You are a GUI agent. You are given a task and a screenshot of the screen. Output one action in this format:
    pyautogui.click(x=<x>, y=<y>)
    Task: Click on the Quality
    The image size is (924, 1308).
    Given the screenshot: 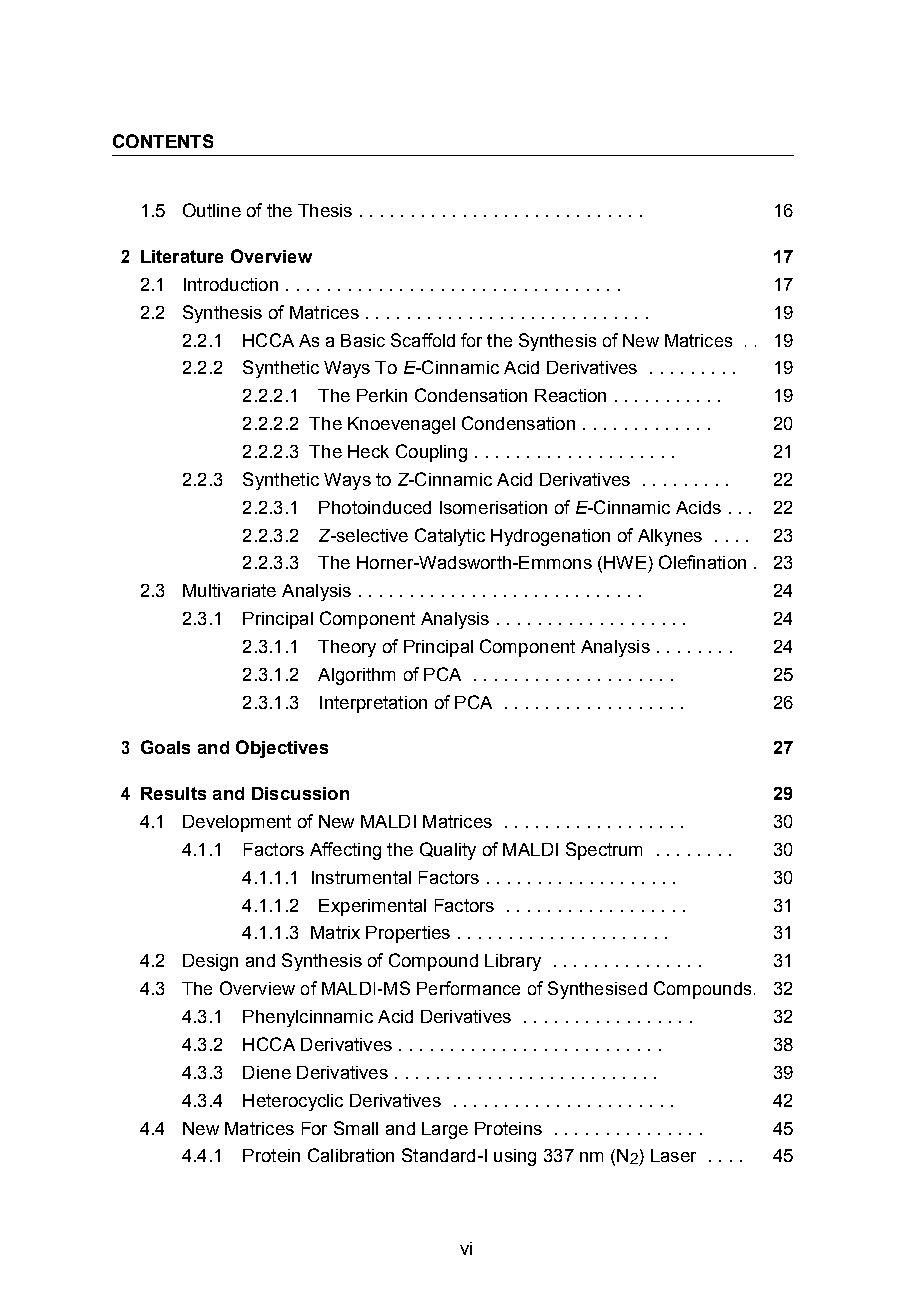 What is the action you would take?
    pyautogui.click(x=448, y=851)
